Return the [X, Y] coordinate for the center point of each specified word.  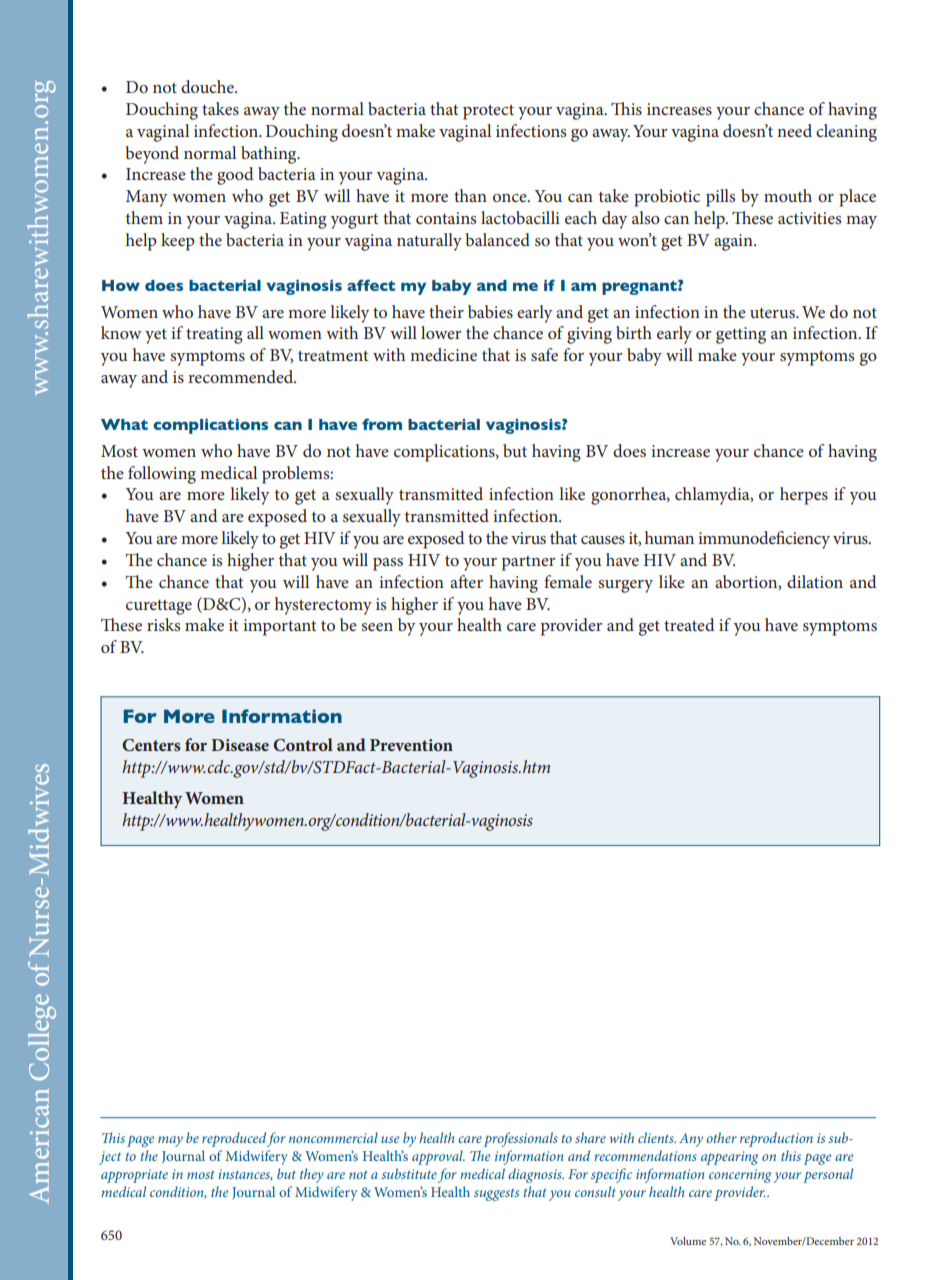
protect [488, 112]
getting [741, 335]
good [235, 176]
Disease [240, 745]
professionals [521, 1139]
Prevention [411, 745]
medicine [443, 354]
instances [245, 1175]
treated [689, 624]
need [794, 130]
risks [163, 624]
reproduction [776, 1139]
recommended [242, 376]
